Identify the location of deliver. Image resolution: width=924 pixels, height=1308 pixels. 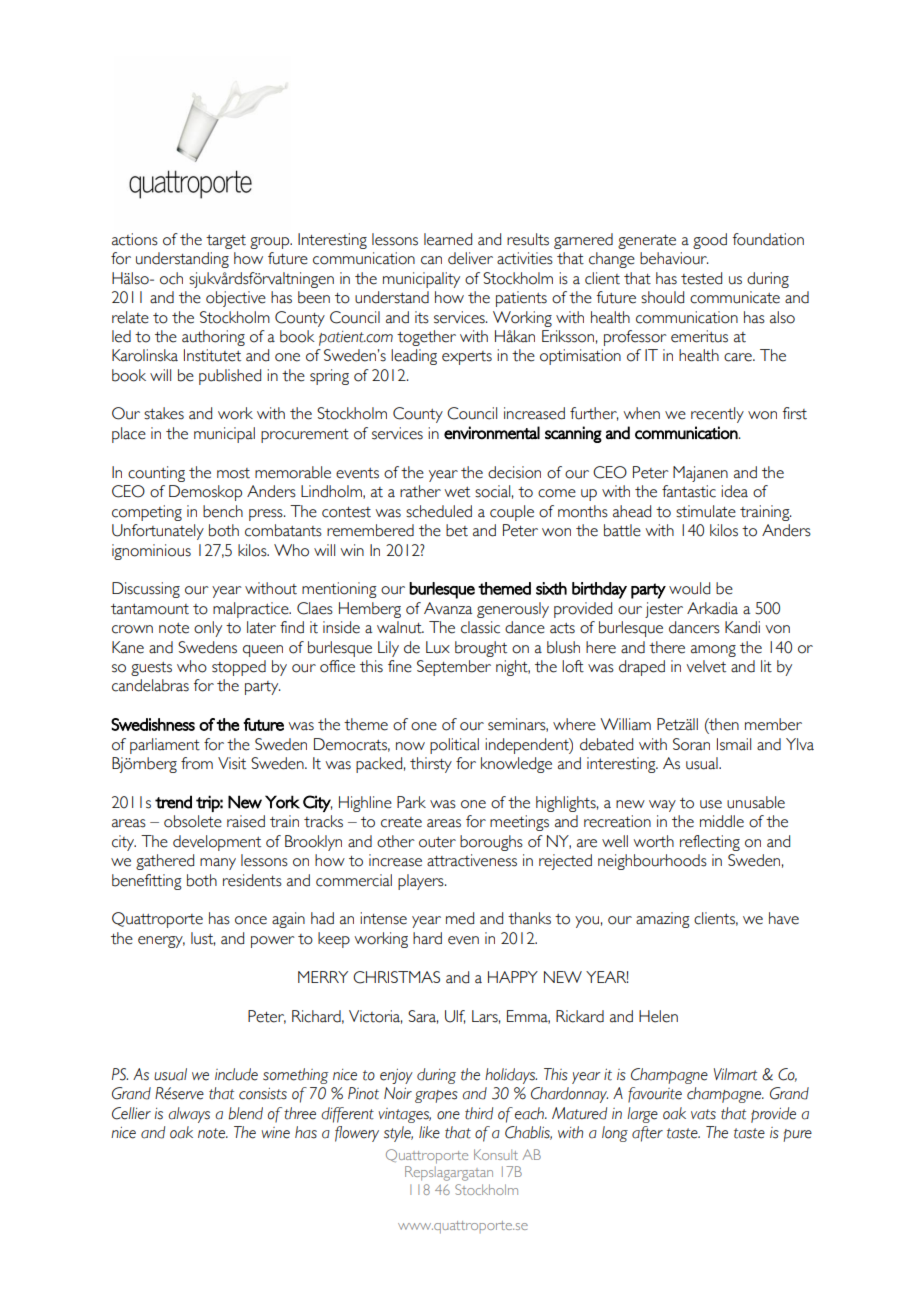
(470, 258).
